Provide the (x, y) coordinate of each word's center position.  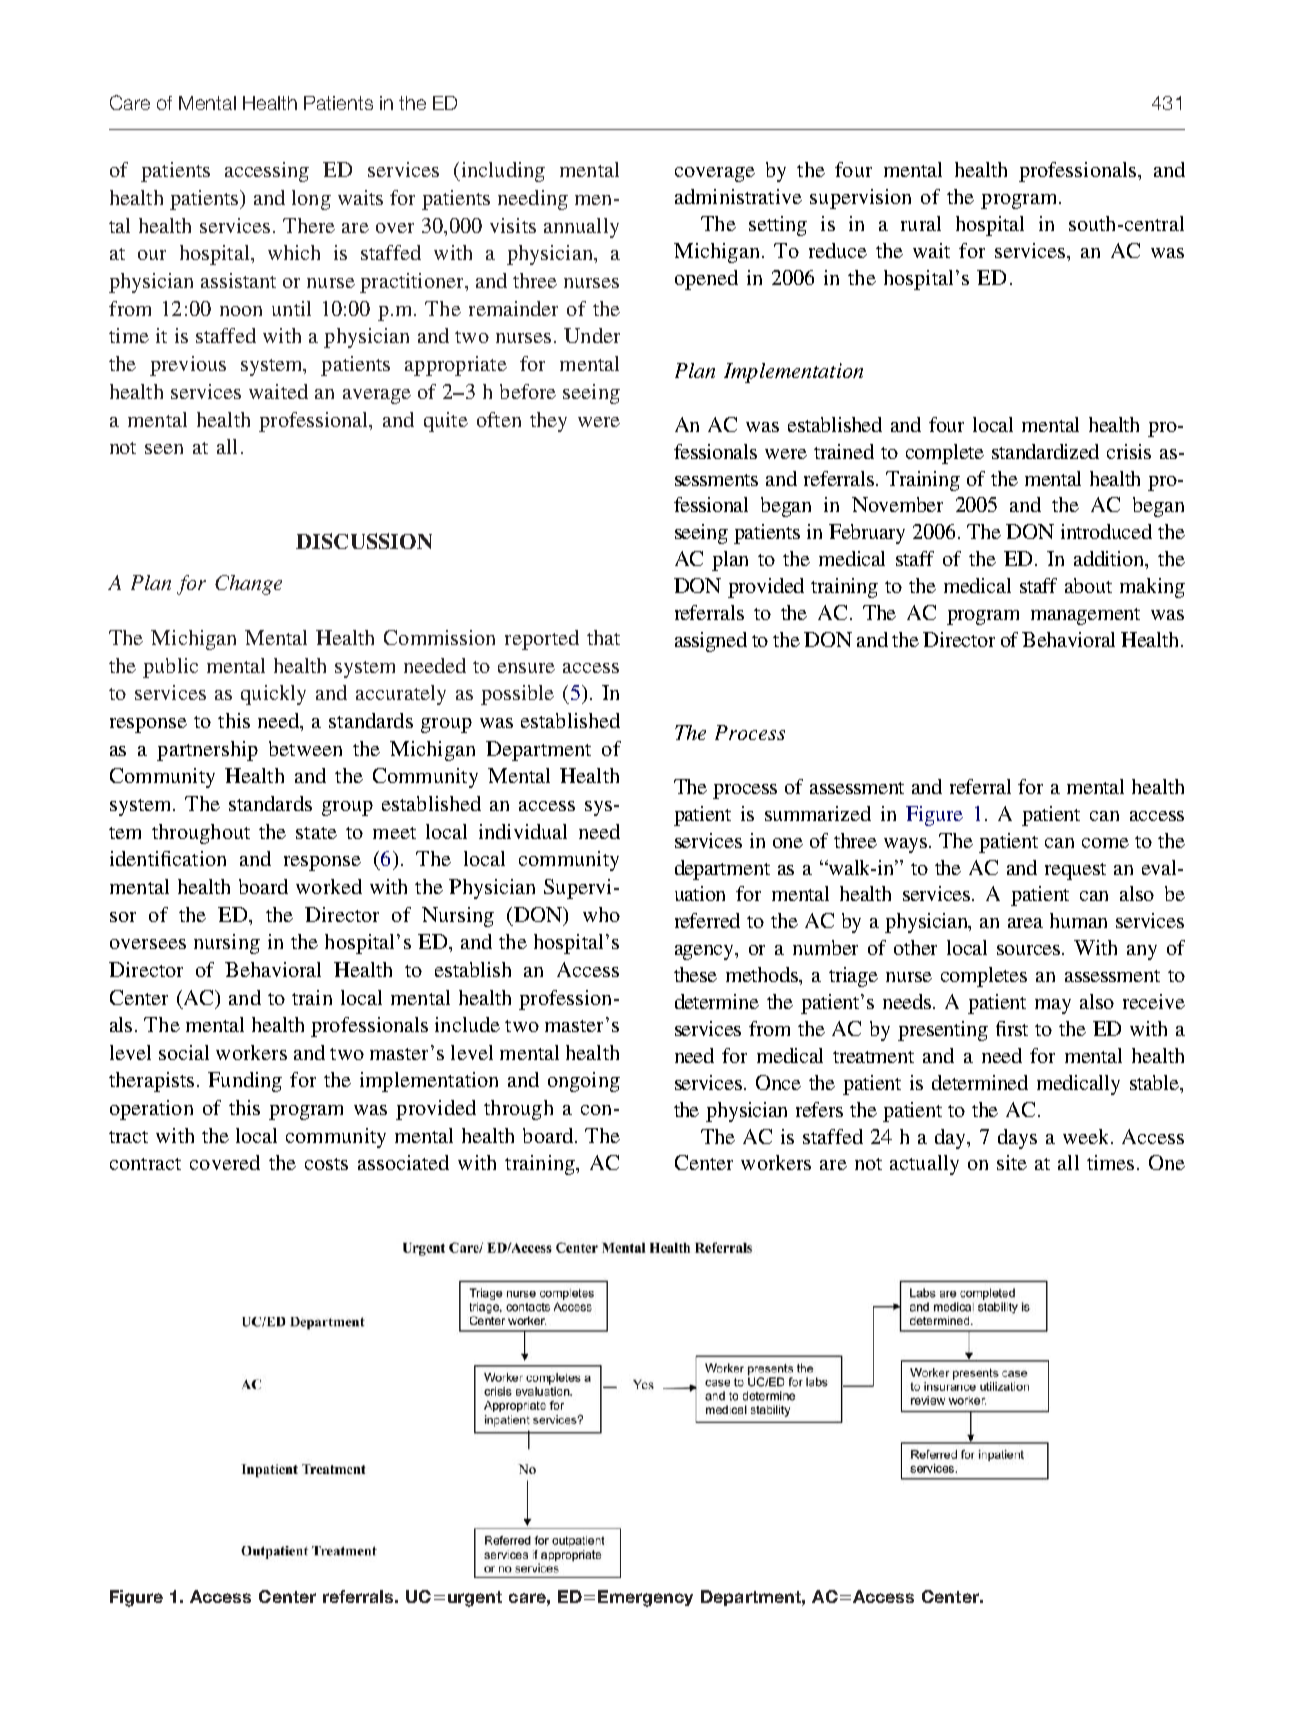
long (311, 200)
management (1085, 616)
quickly (273, 695)
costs (326, 1164)
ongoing (584, 1082)
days (1017, 1139)
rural (921, 223)
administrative (738, 196)
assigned (711, 642)
